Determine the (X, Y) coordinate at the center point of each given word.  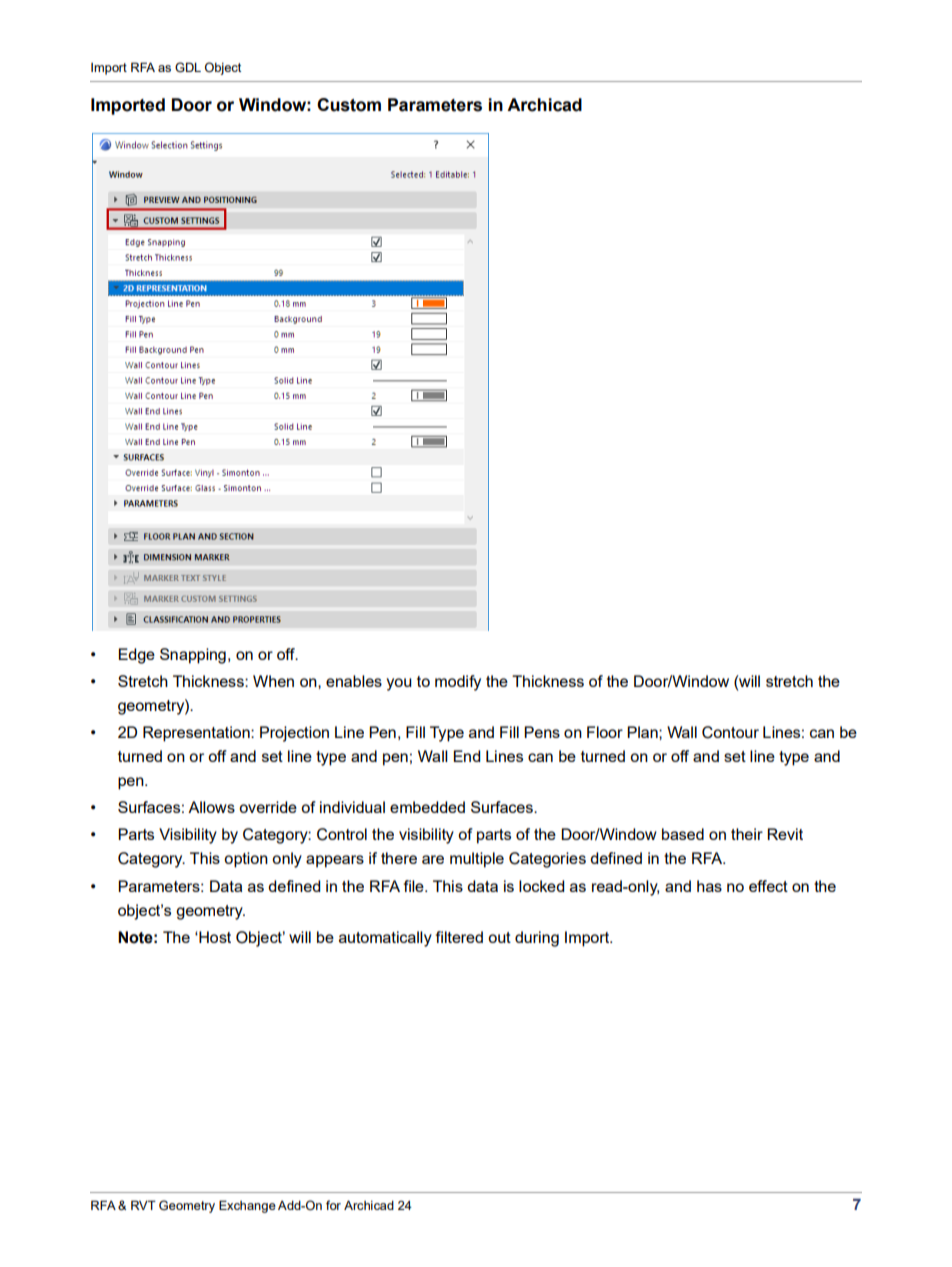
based (683, 834)
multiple (477, 860)
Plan (643, 732)
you (399, 684)
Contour (730, 732)
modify (458, 683)
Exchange (247, 1206)
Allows (211, 807)
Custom (349, 105)
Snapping (193, 656)
